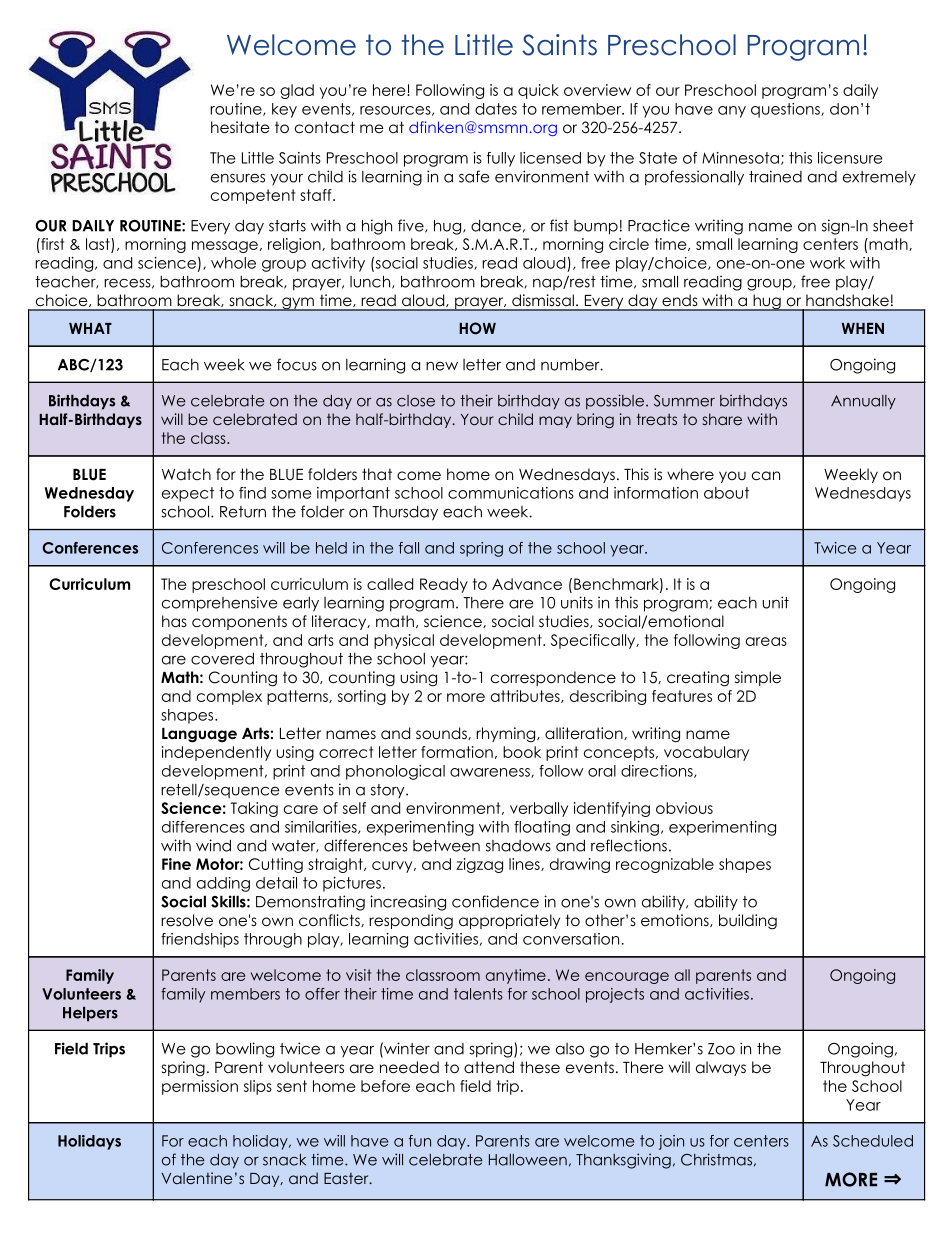 This page has width=952, height=1233. What do you see at coordinates (200, 1087) in the page?
I see `permission` at bounding box center [200, 1087].
